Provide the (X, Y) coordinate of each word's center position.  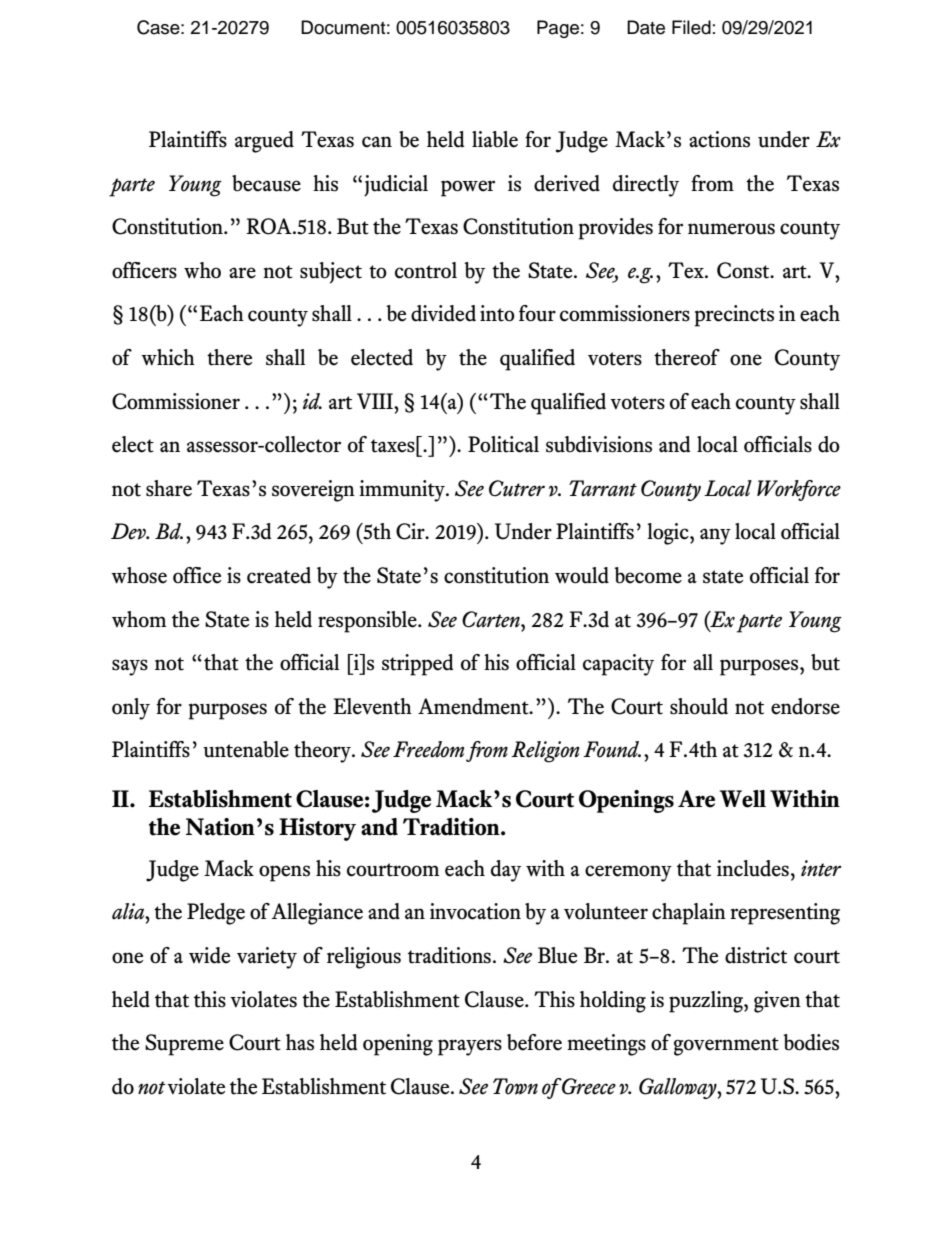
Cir (411, 531)
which (168, 357)
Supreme (184, 1045)
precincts (734, 316)
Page (558, 29)
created (279, 575)
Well (743, 799)
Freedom (428, 749)
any (715, 536)
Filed (691, 27)
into (497, 313)
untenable (246, 749)
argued (264, 142)
